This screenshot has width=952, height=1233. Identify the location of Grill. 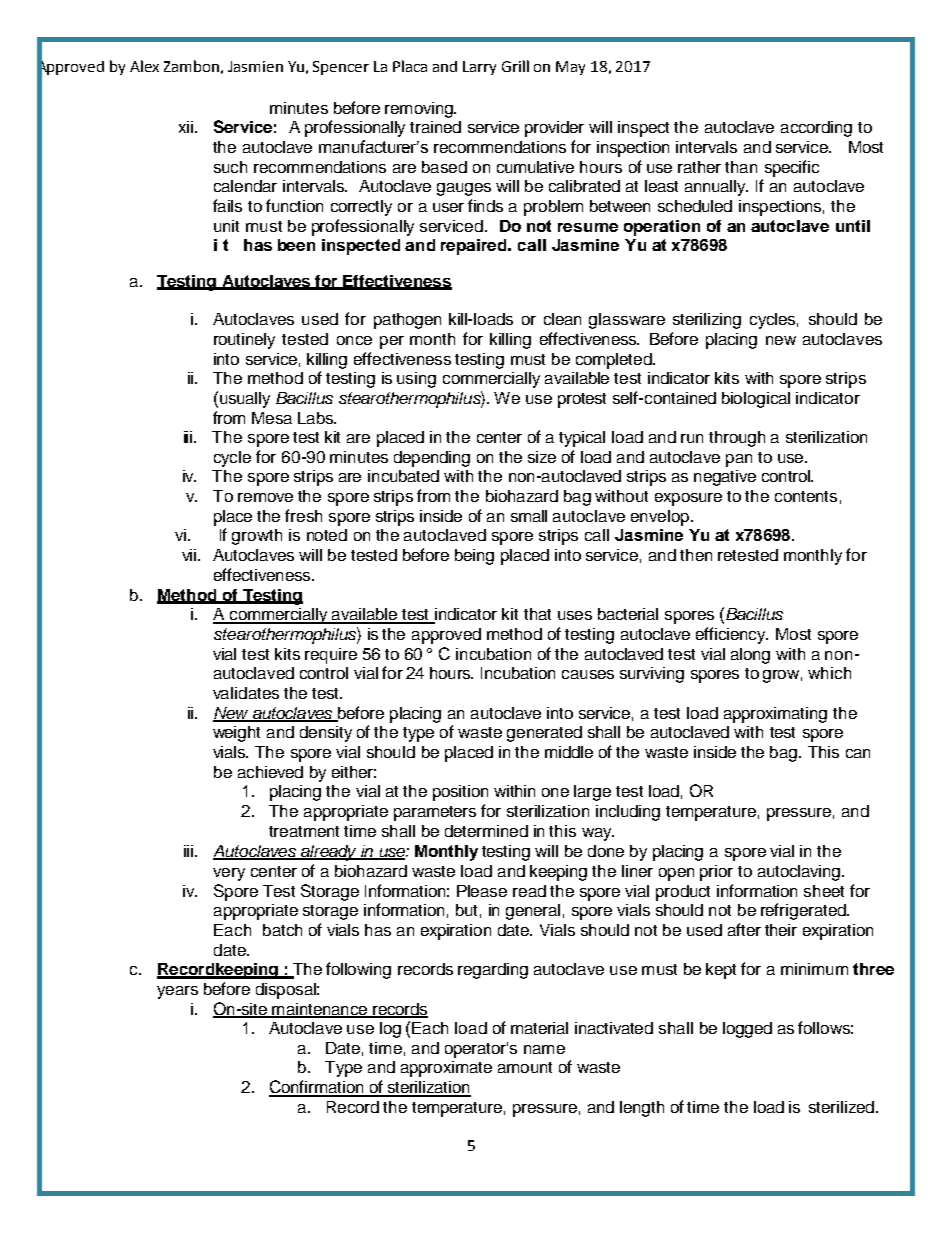
(515, 66).
